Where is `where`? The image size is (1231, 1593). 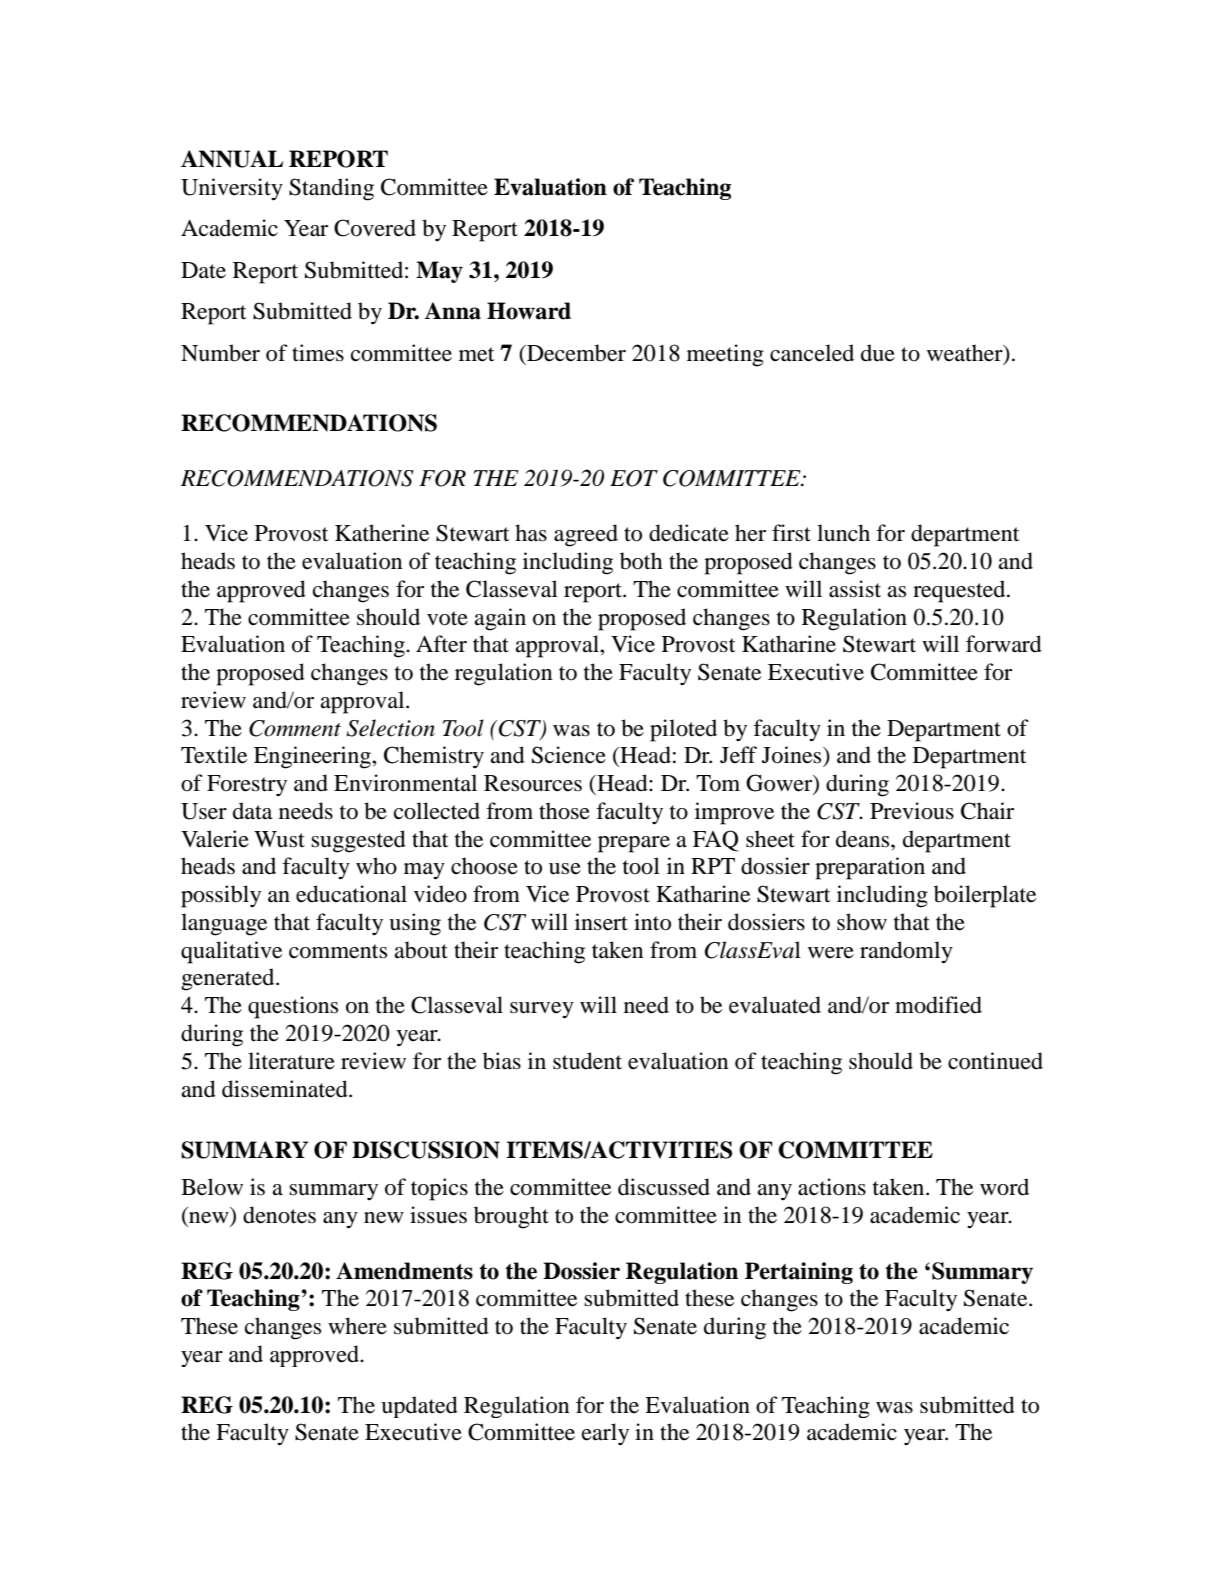 where is located at coordinates (357, 1326).
